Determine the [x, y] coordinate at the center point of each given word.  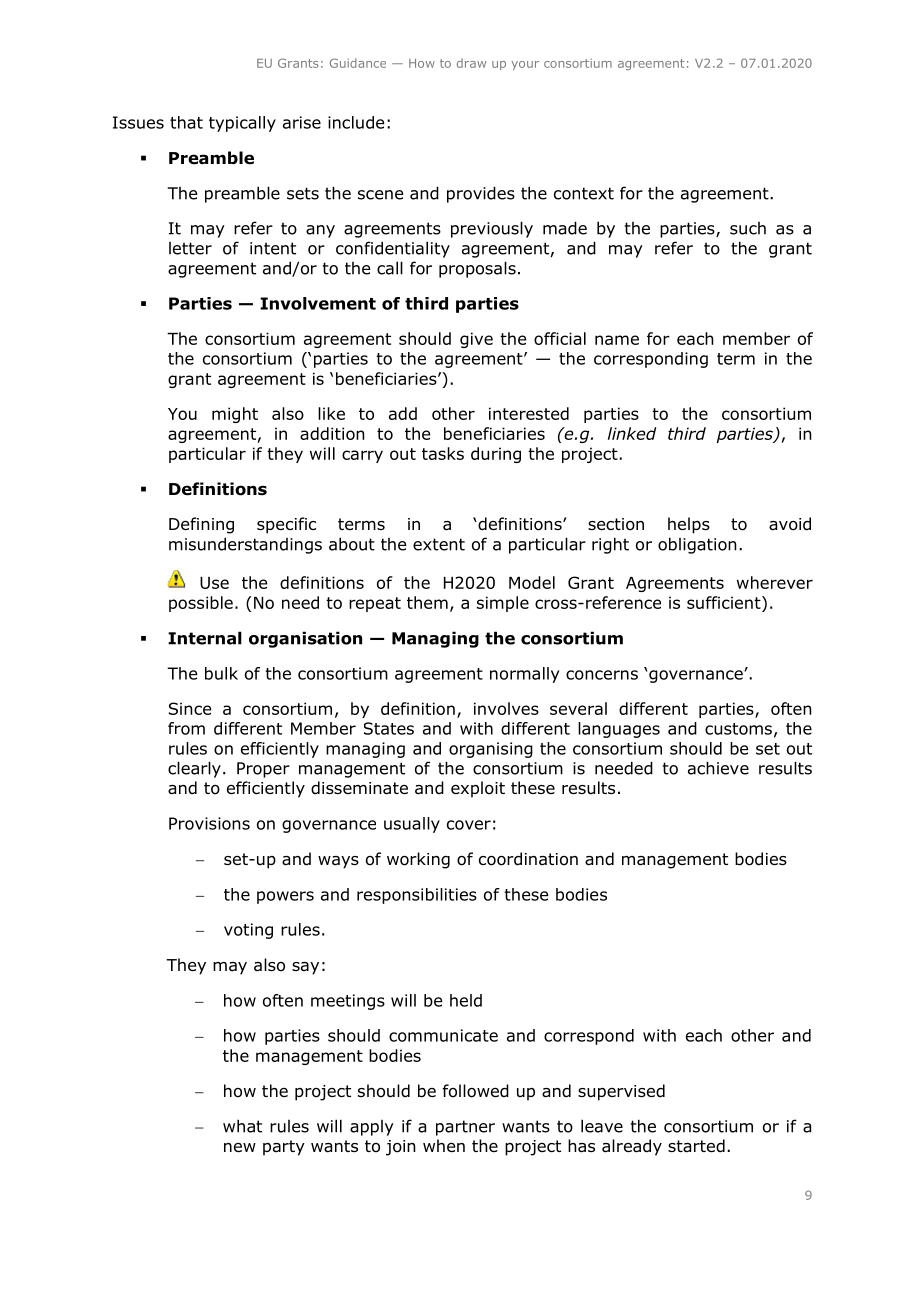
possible [201, 604]
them [427, 602]
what [242, 1126]
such [748, 228]
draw [471, 63]
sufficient [725, 602]
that [186, 122]
